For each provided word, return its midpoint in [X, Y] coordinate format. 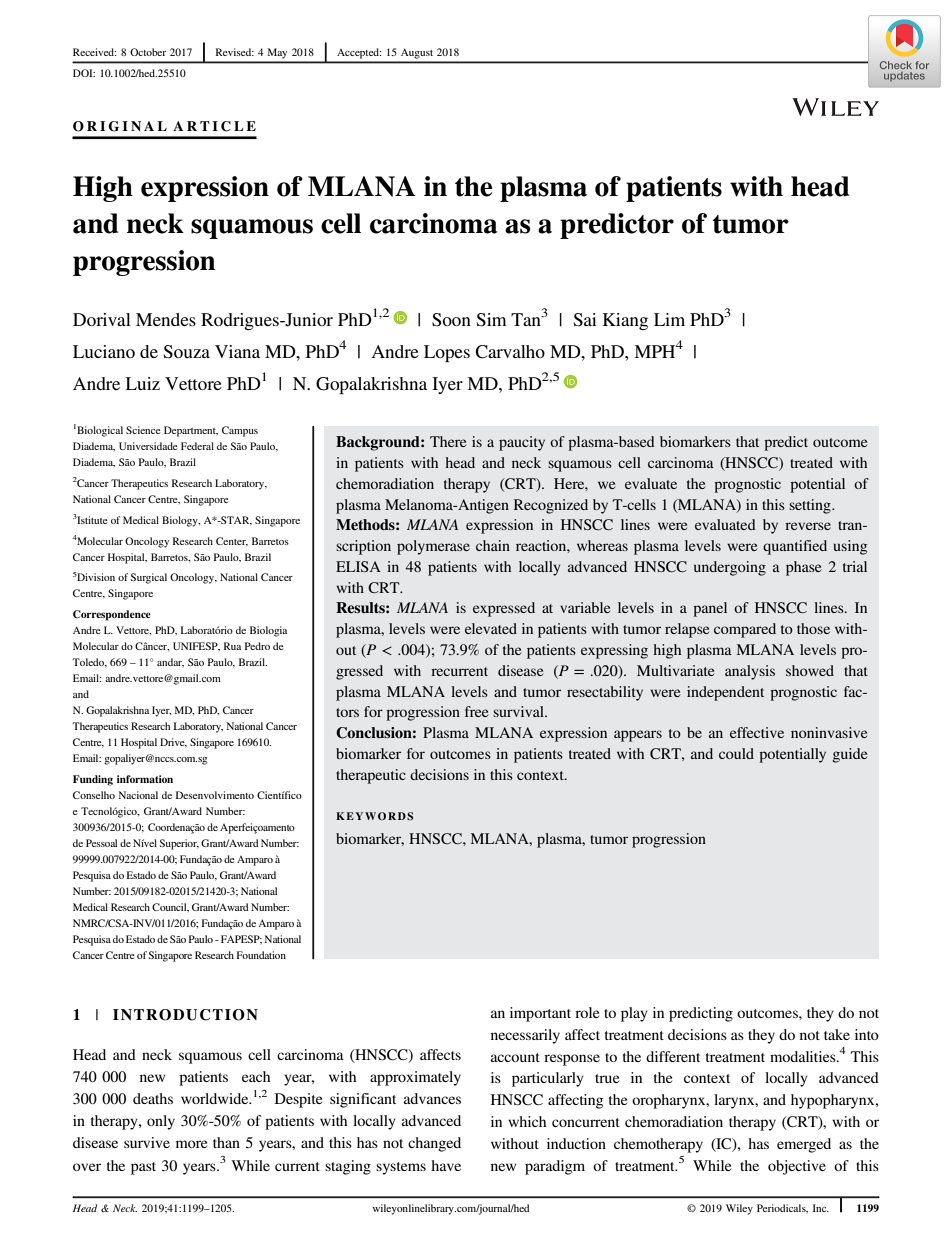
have [446, 1165]
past [143, 1168]
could [736, 753]
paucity [522, 443]
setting [811, 506]
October [148, 52]
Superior [179, 844]
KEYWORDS [374, 816]
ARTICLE [214, 126]
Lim [669, 319]
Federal [197, 446]
